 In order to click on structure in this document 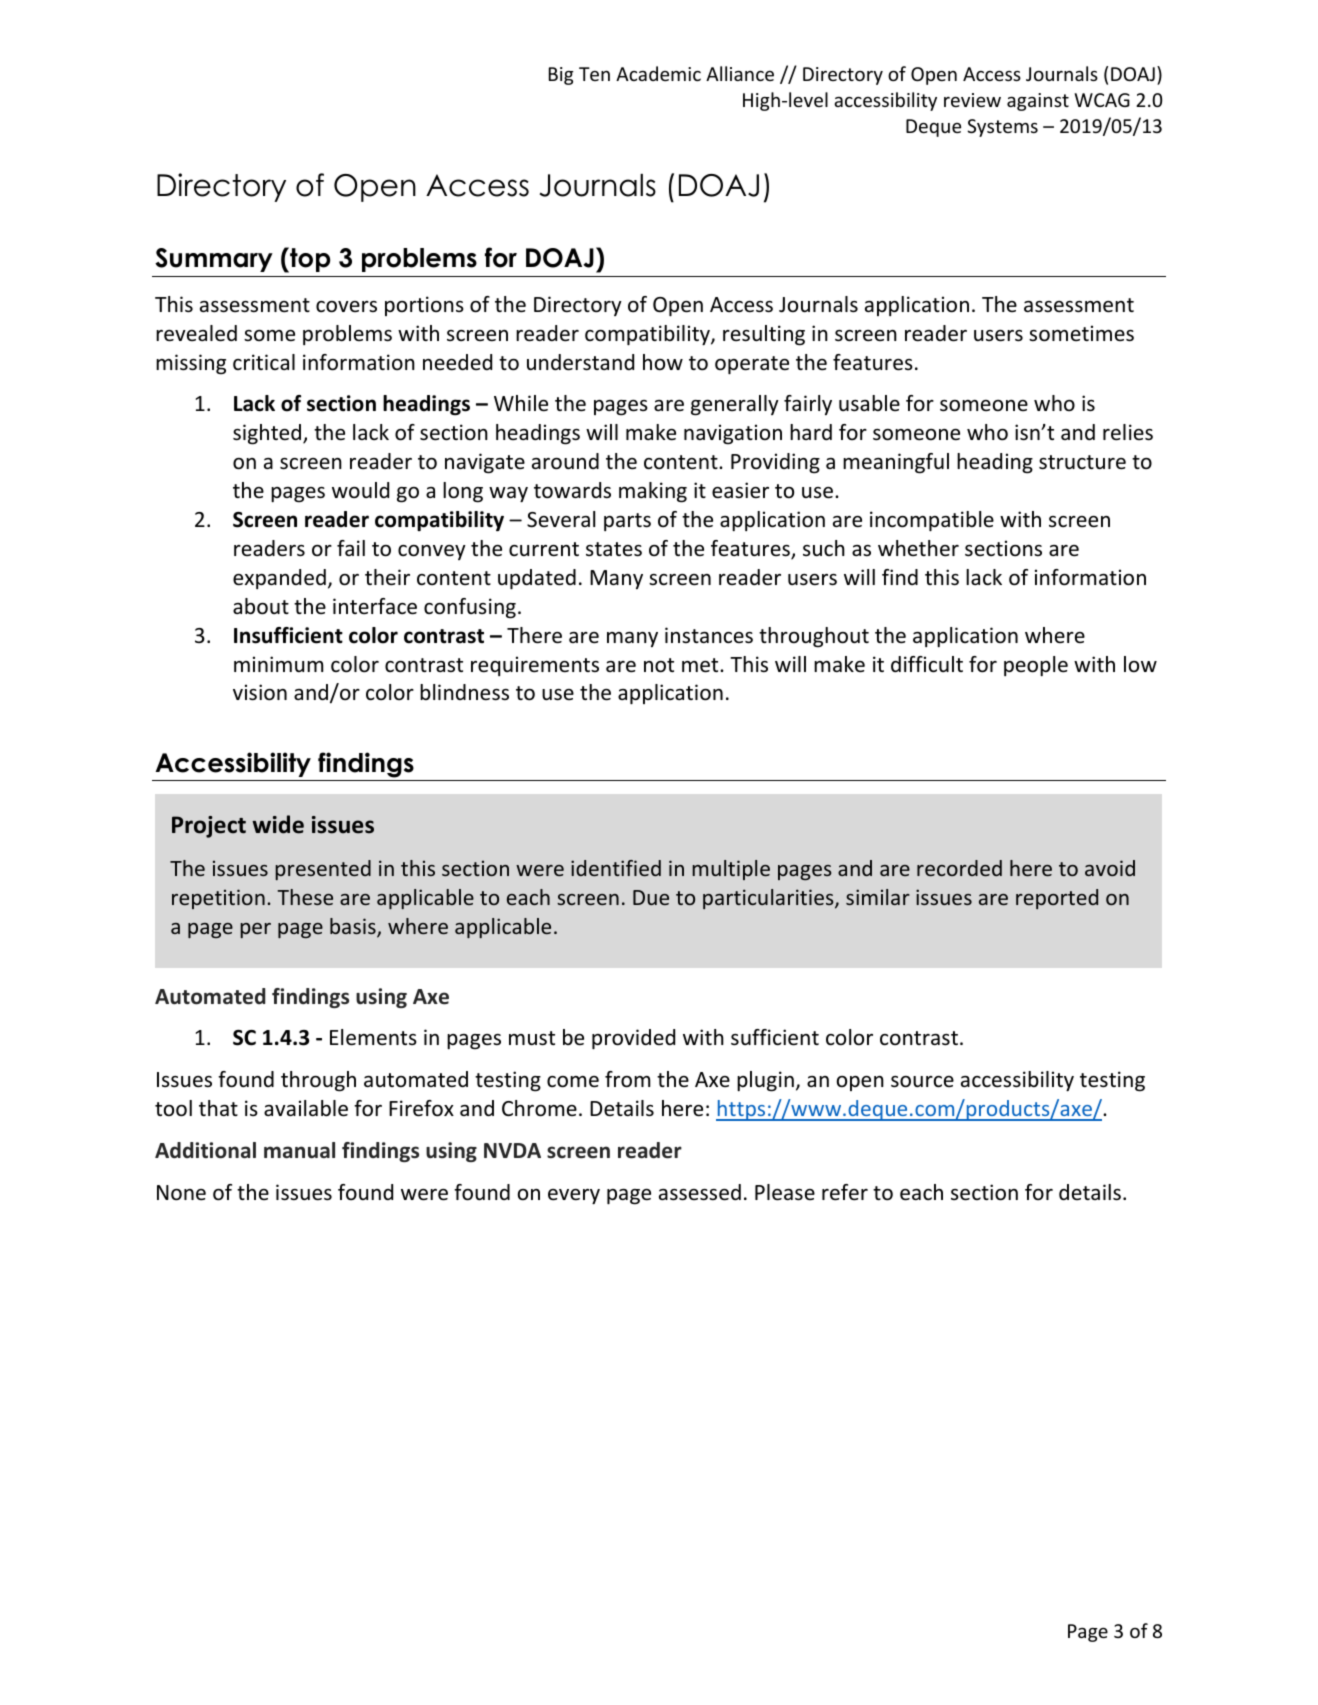, I will do `click(1082, 462)`.
